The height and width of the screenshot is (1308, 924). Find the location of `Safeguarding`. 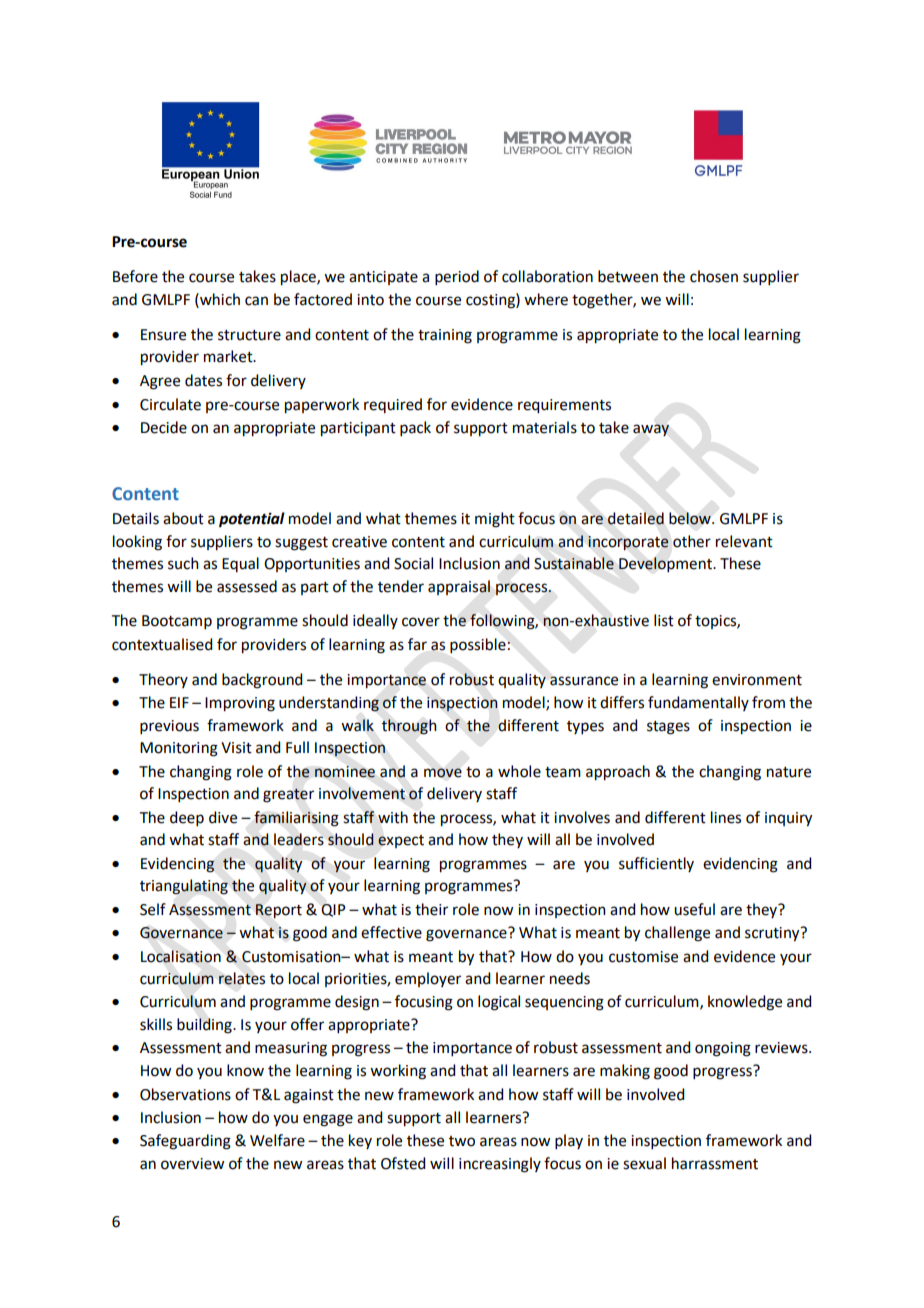

Safeguarding is located at coordinates (185, 1142).
